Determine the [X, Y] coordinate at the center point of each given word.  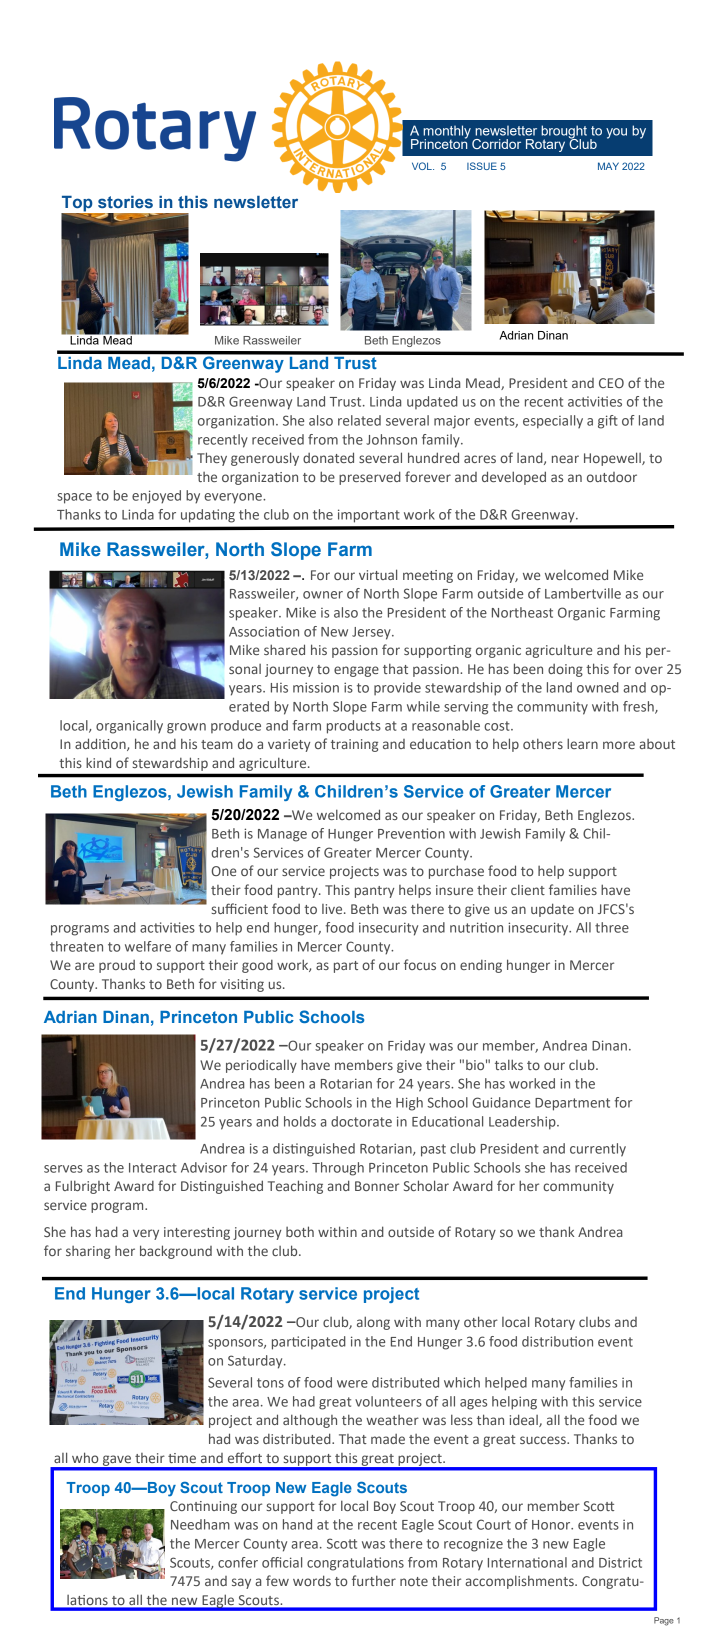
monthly [447, 133]
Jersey [372, 633]
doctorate [361, 1121]
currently [598, 1150]
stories [125, 202]
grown [186, 728]
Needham [200, 1524]
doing [565, 670]
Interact [153, 1168]
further [374, 1580]
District [620, 1562]
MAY [608, 166]
